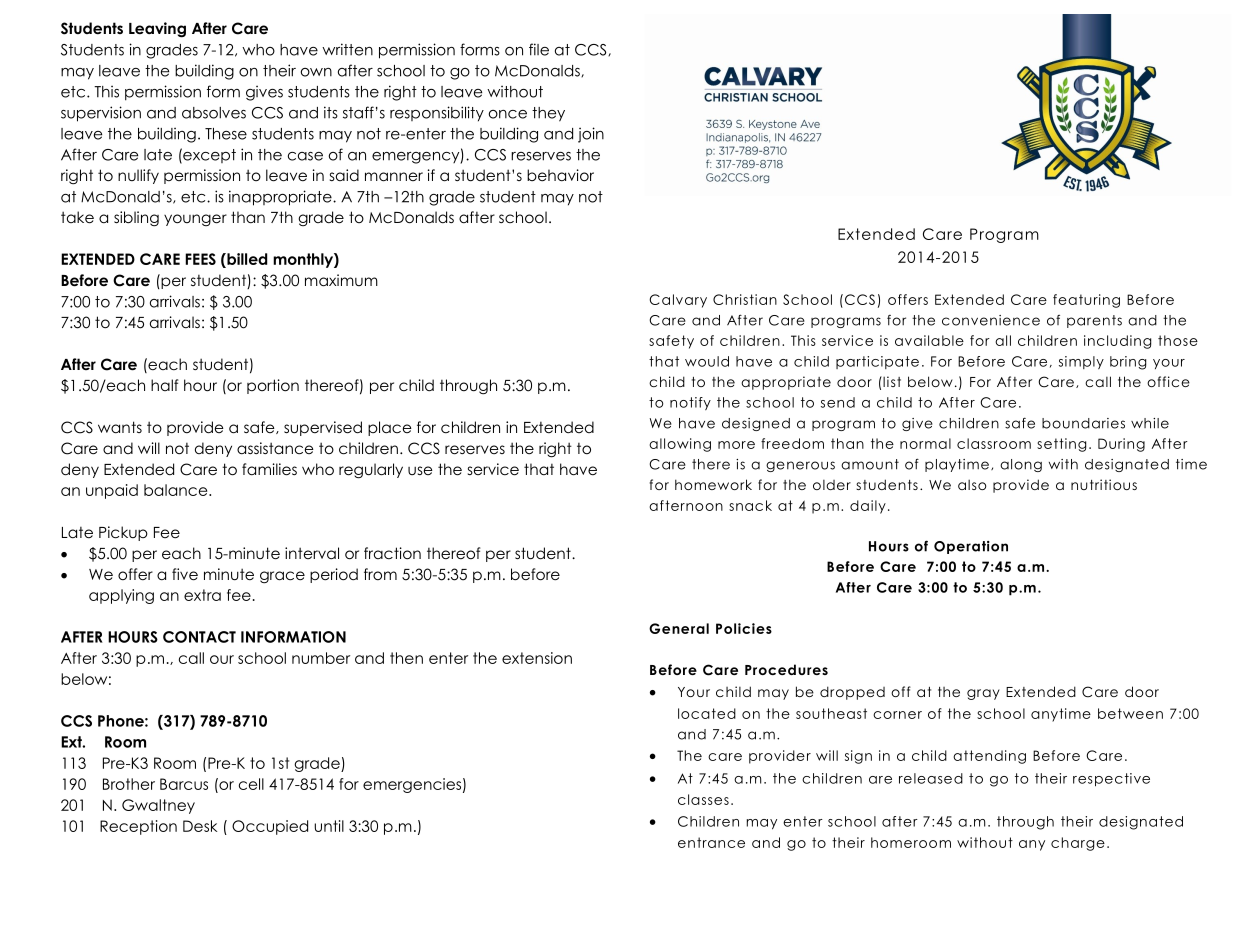 This document has height=952, width=1233. What do you see at coordinates (200, 826) in the document?
I see `Desk` at bounding box center [200, 826].
